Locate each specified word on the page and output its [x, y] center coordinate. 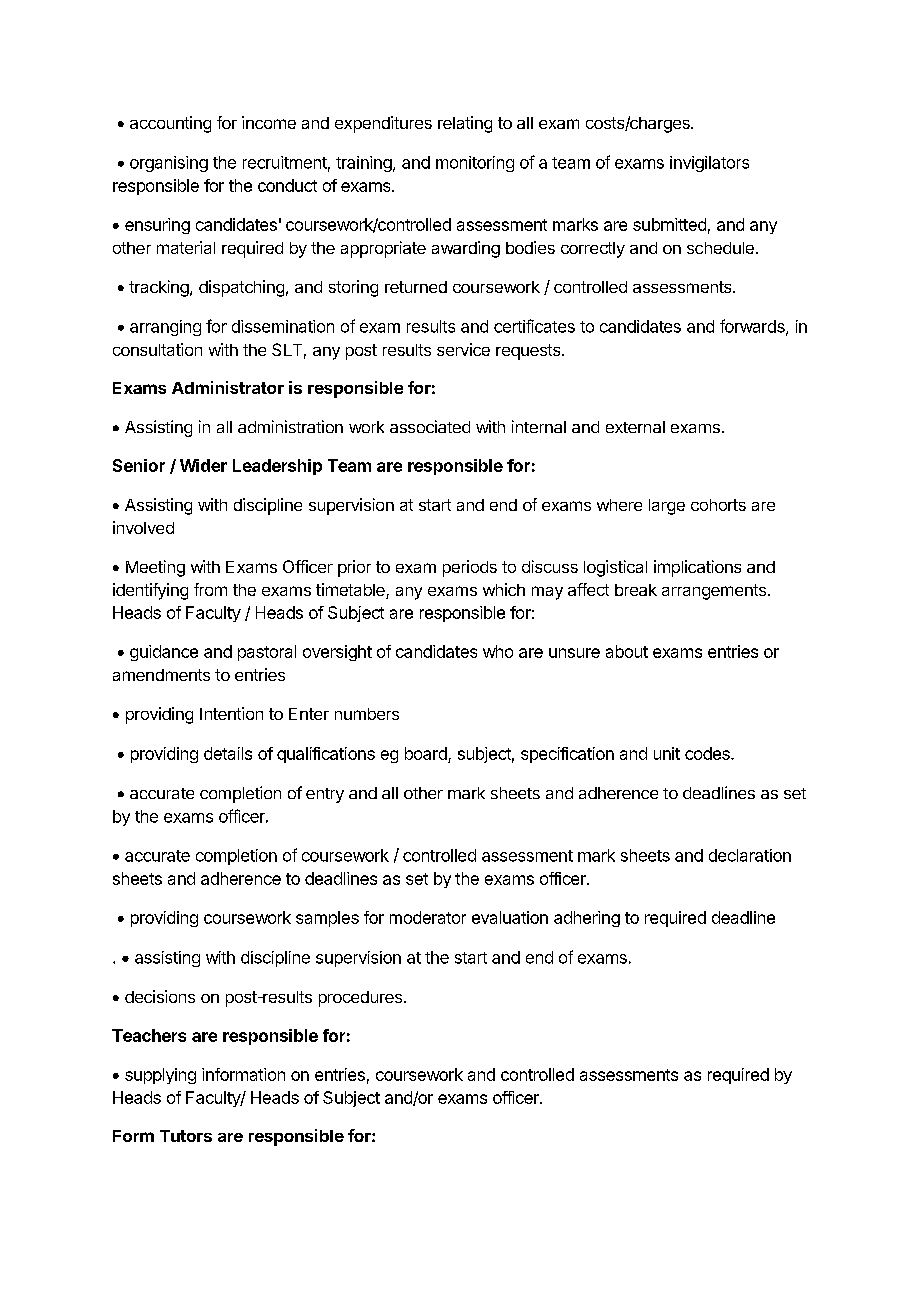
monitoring [475, 164]
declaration [750, 855]
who [498, 651]
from [210, 589]
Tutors [186, 1136]
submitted [669, 224]
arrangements [714, 592]
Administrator [228, 387]
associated [430, 426]
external [635, 427]
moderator [428, 917]
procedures [360, 999]
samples [327, 919]
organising [169, 164]
